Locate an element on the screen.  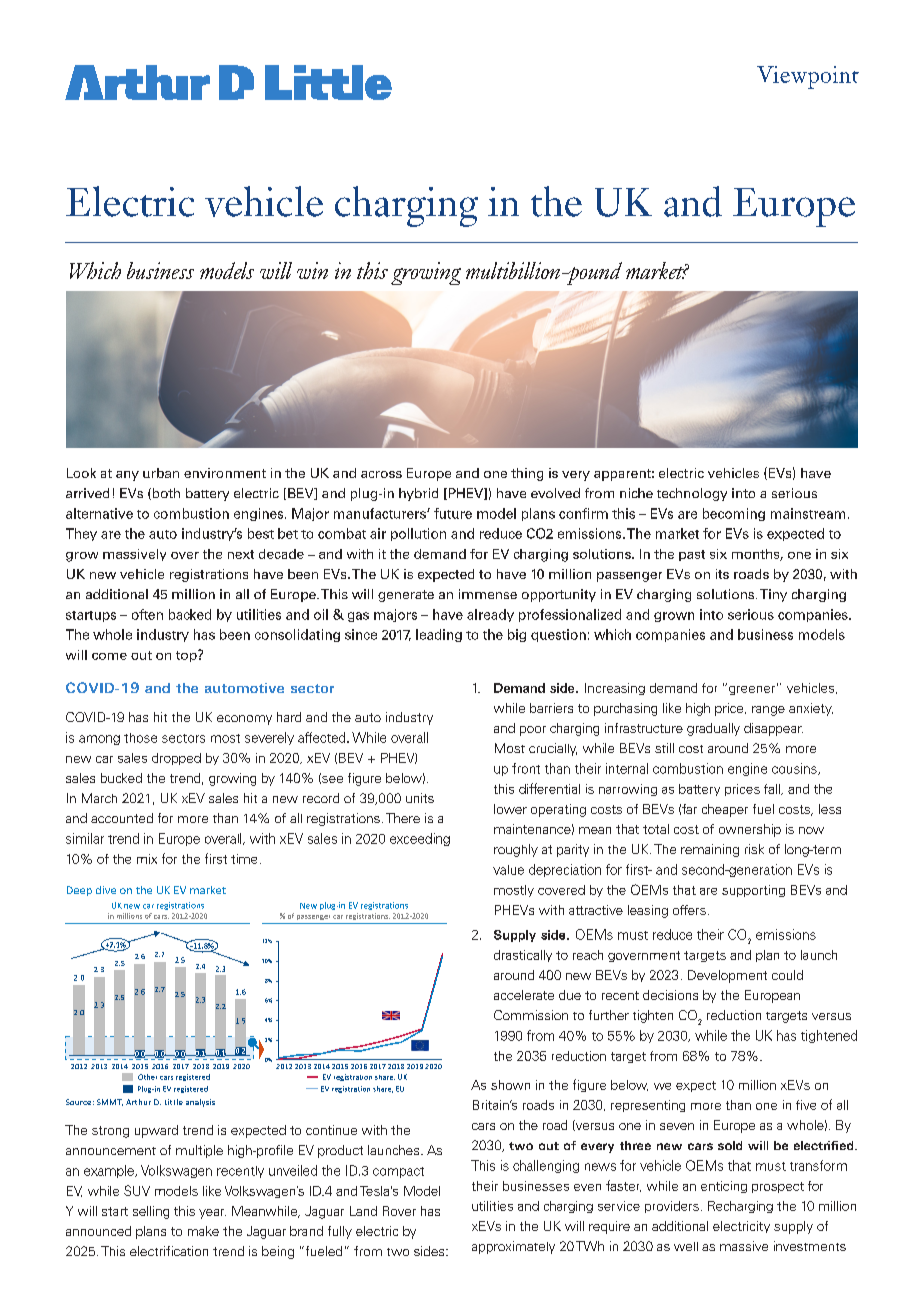
technology is located at coordinates (692, 494).
